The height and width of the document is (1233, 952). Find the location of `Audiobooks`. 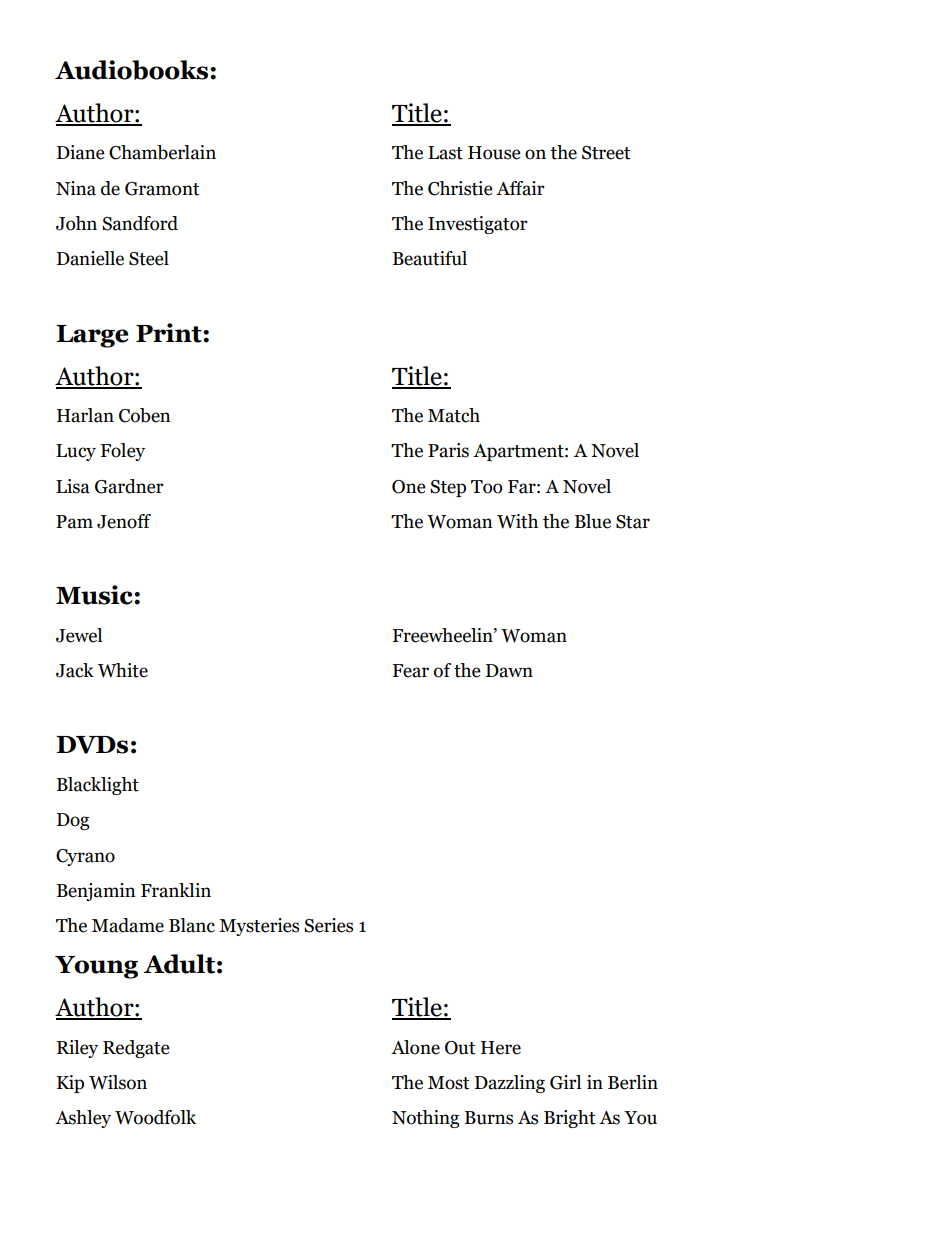

Audiobooks is located at coordinates (133, 70).
